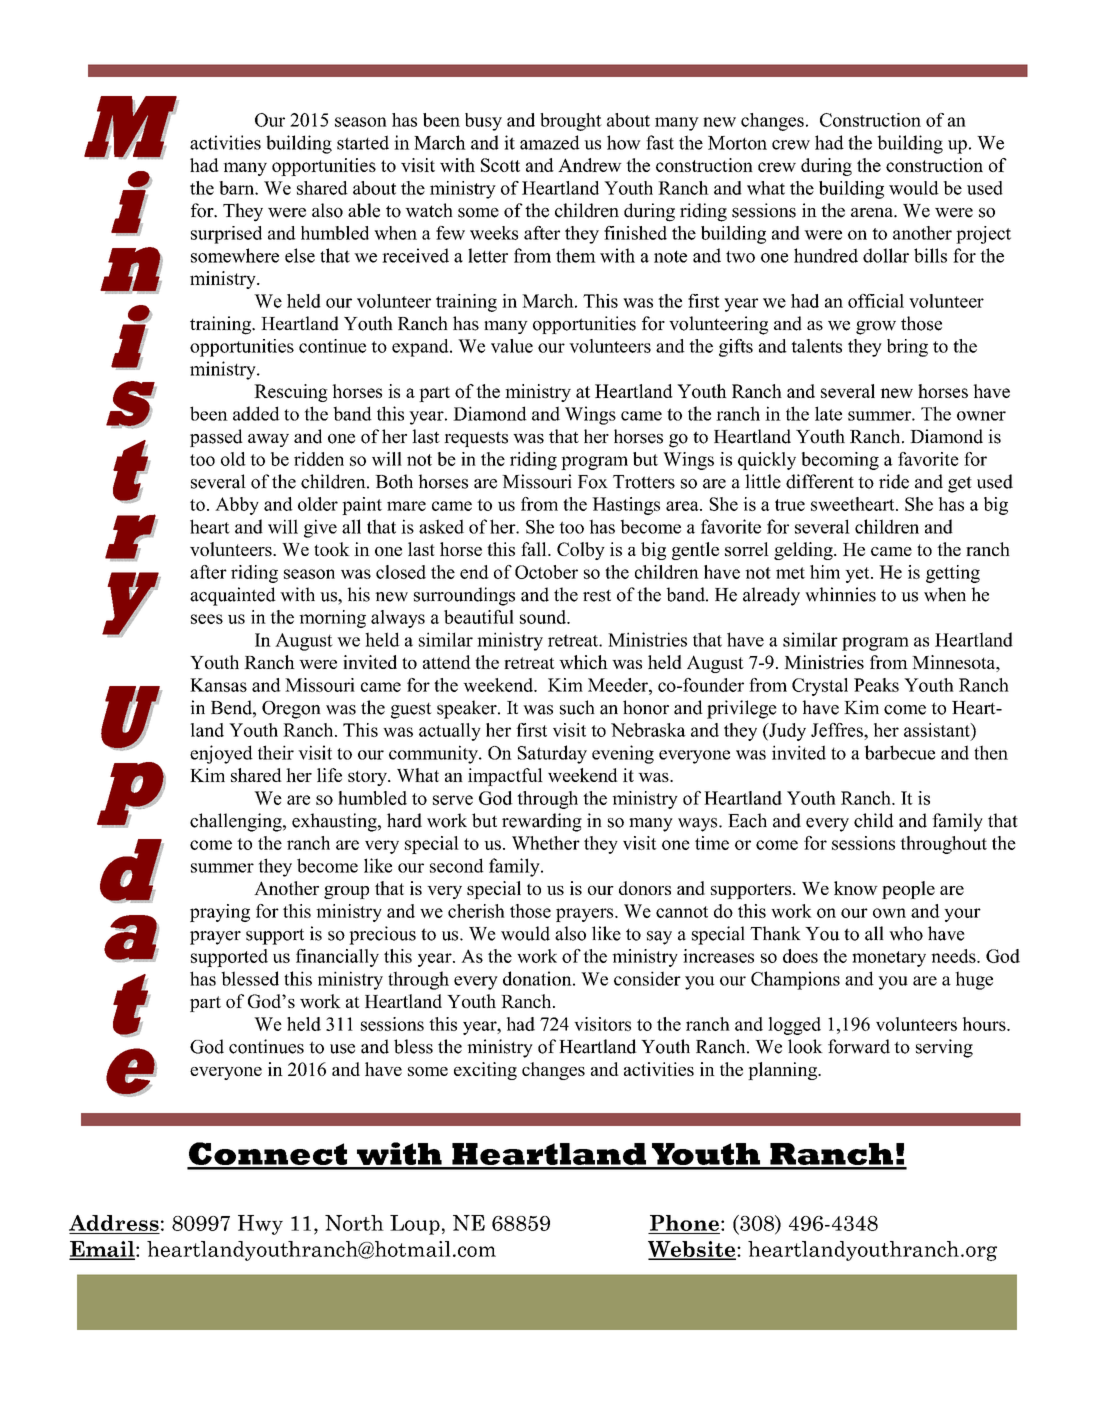  What do you see at coordinates (237, 506) in the screenshot?
I see `Abby` at bounding box center [237, 506].
